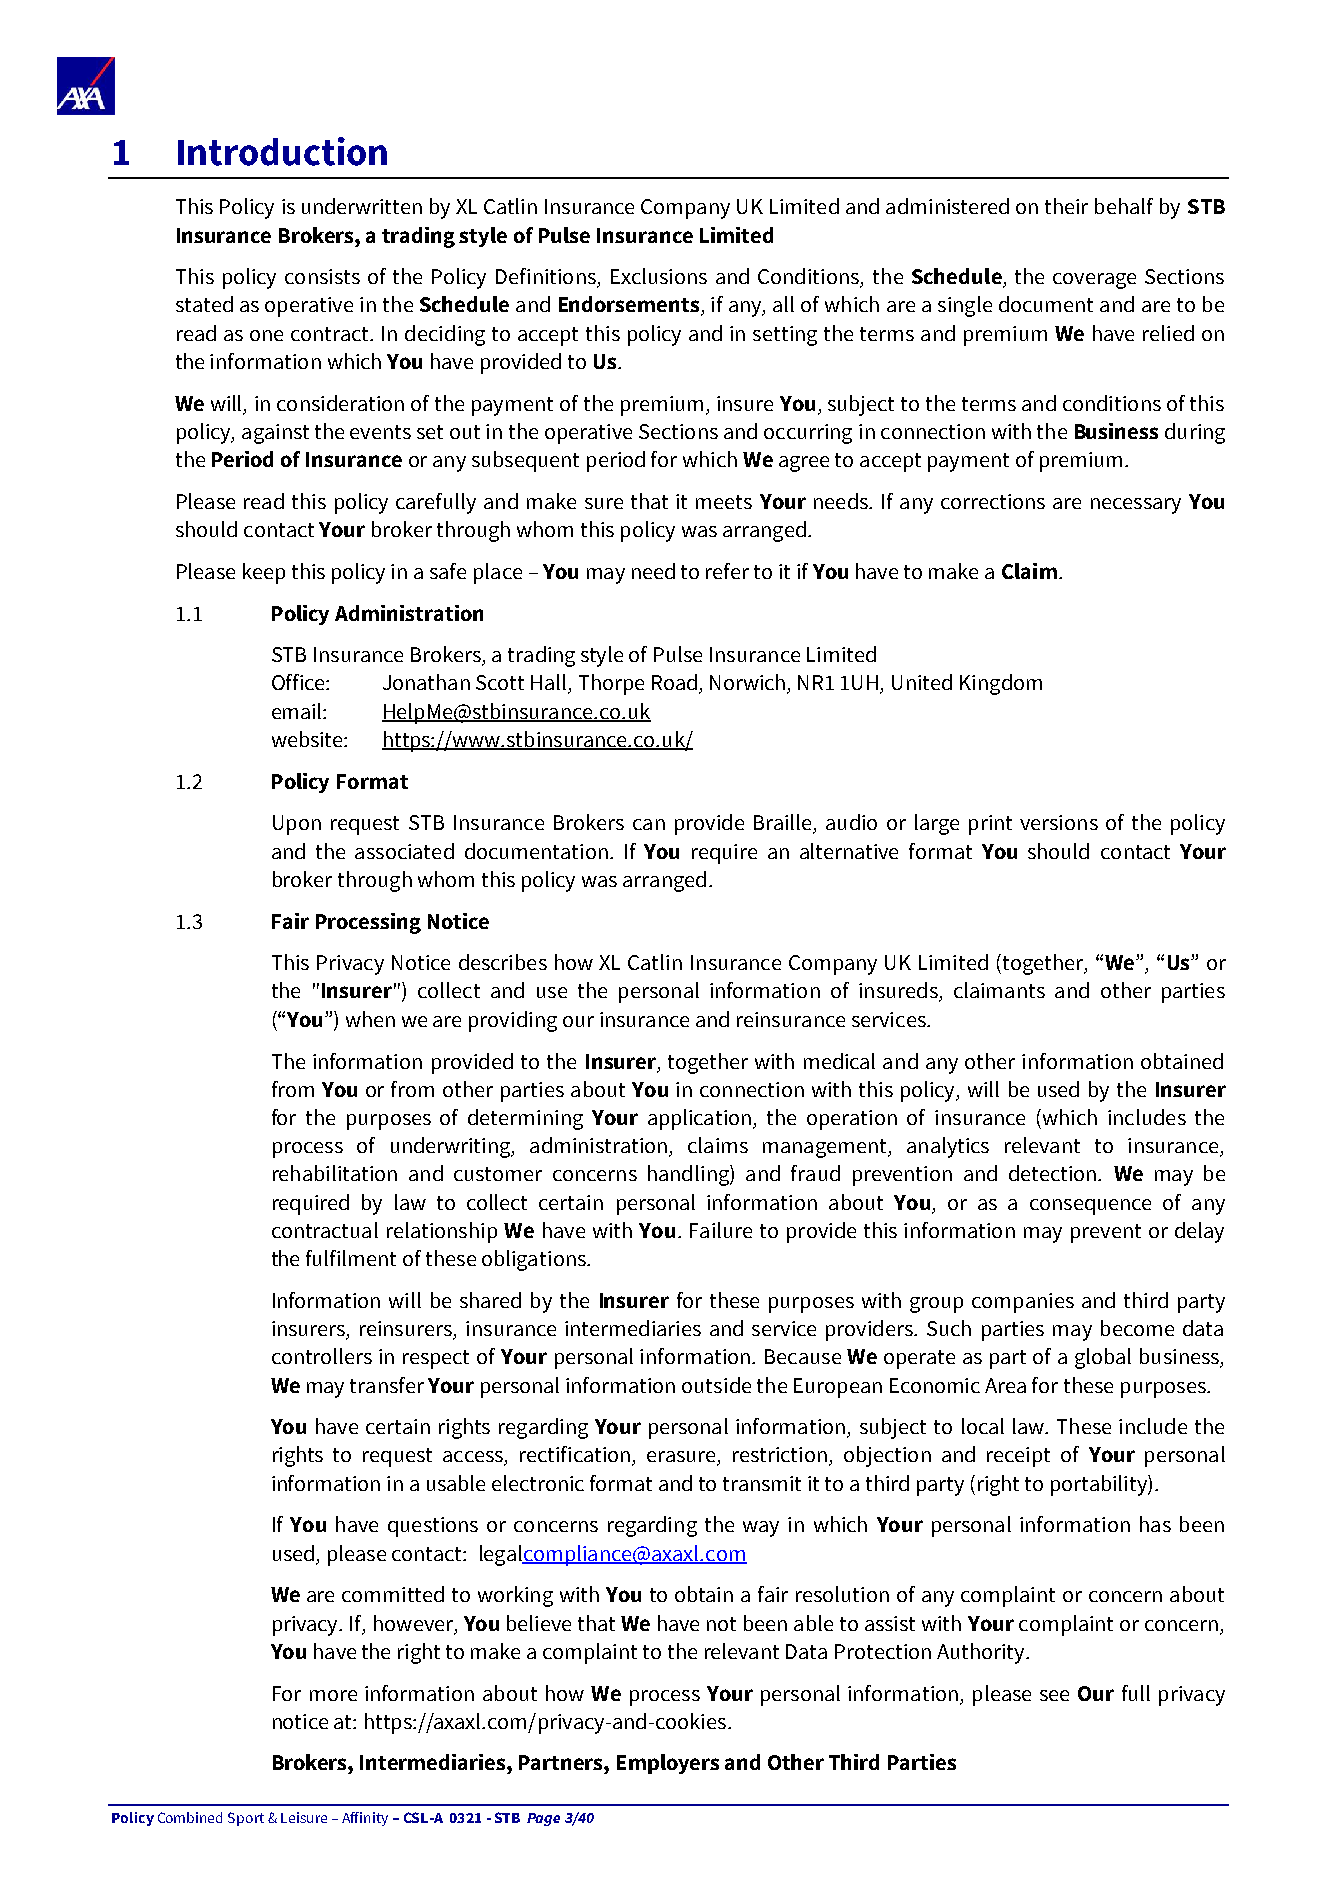 This document has height=1891, width=1337. What do you see at coordinates (649, 824) in the document?
I see `can` at bounding box center [649, 824].
